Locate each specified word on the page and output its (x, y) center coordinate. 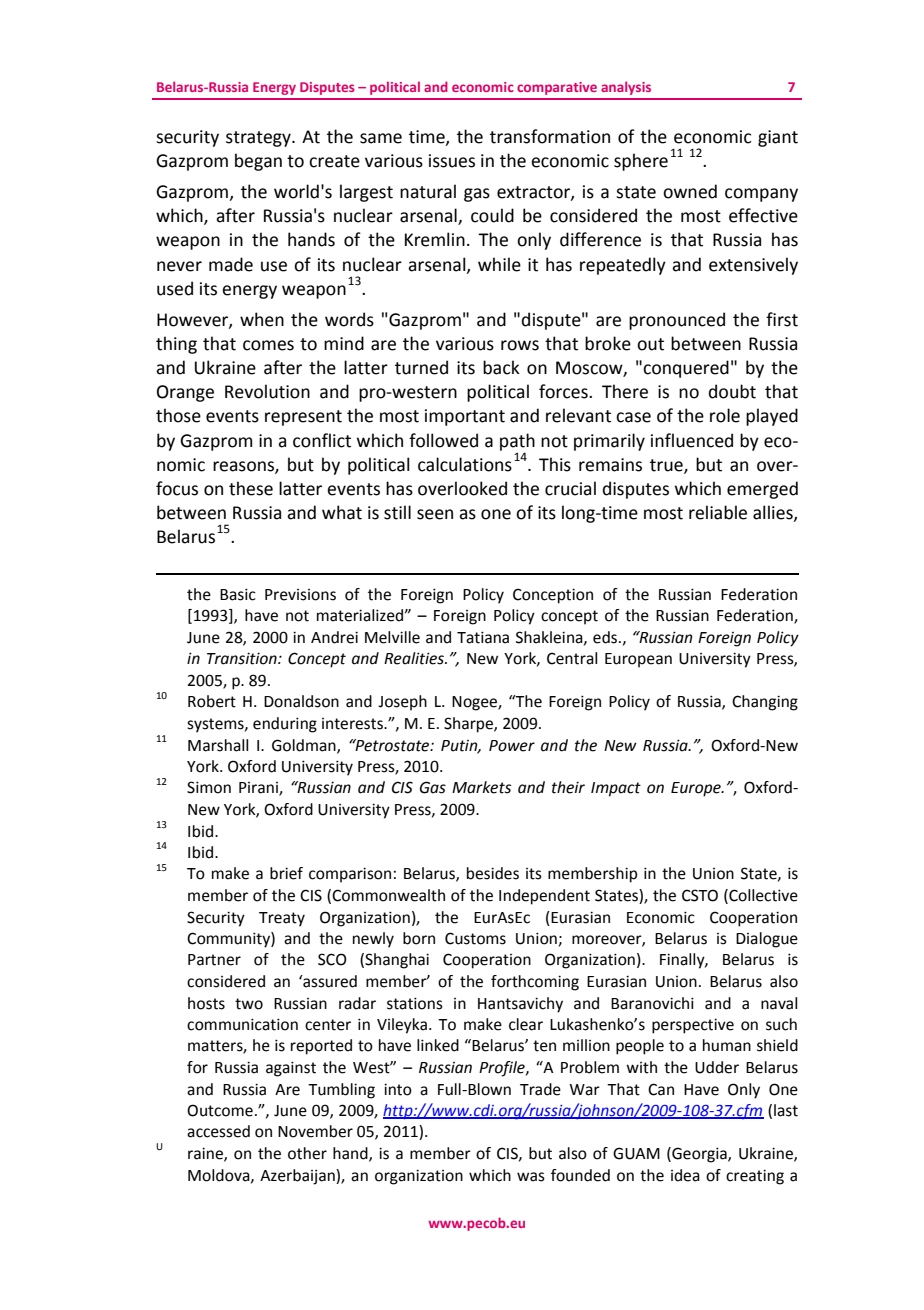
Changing (765, 703)
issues (452, 161)
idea (685, 1175)
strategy (259, 139)
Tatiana (483, 637)
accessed (218, 1131)
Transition (243, 658)
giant (778, 138)
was (531, 1177)
